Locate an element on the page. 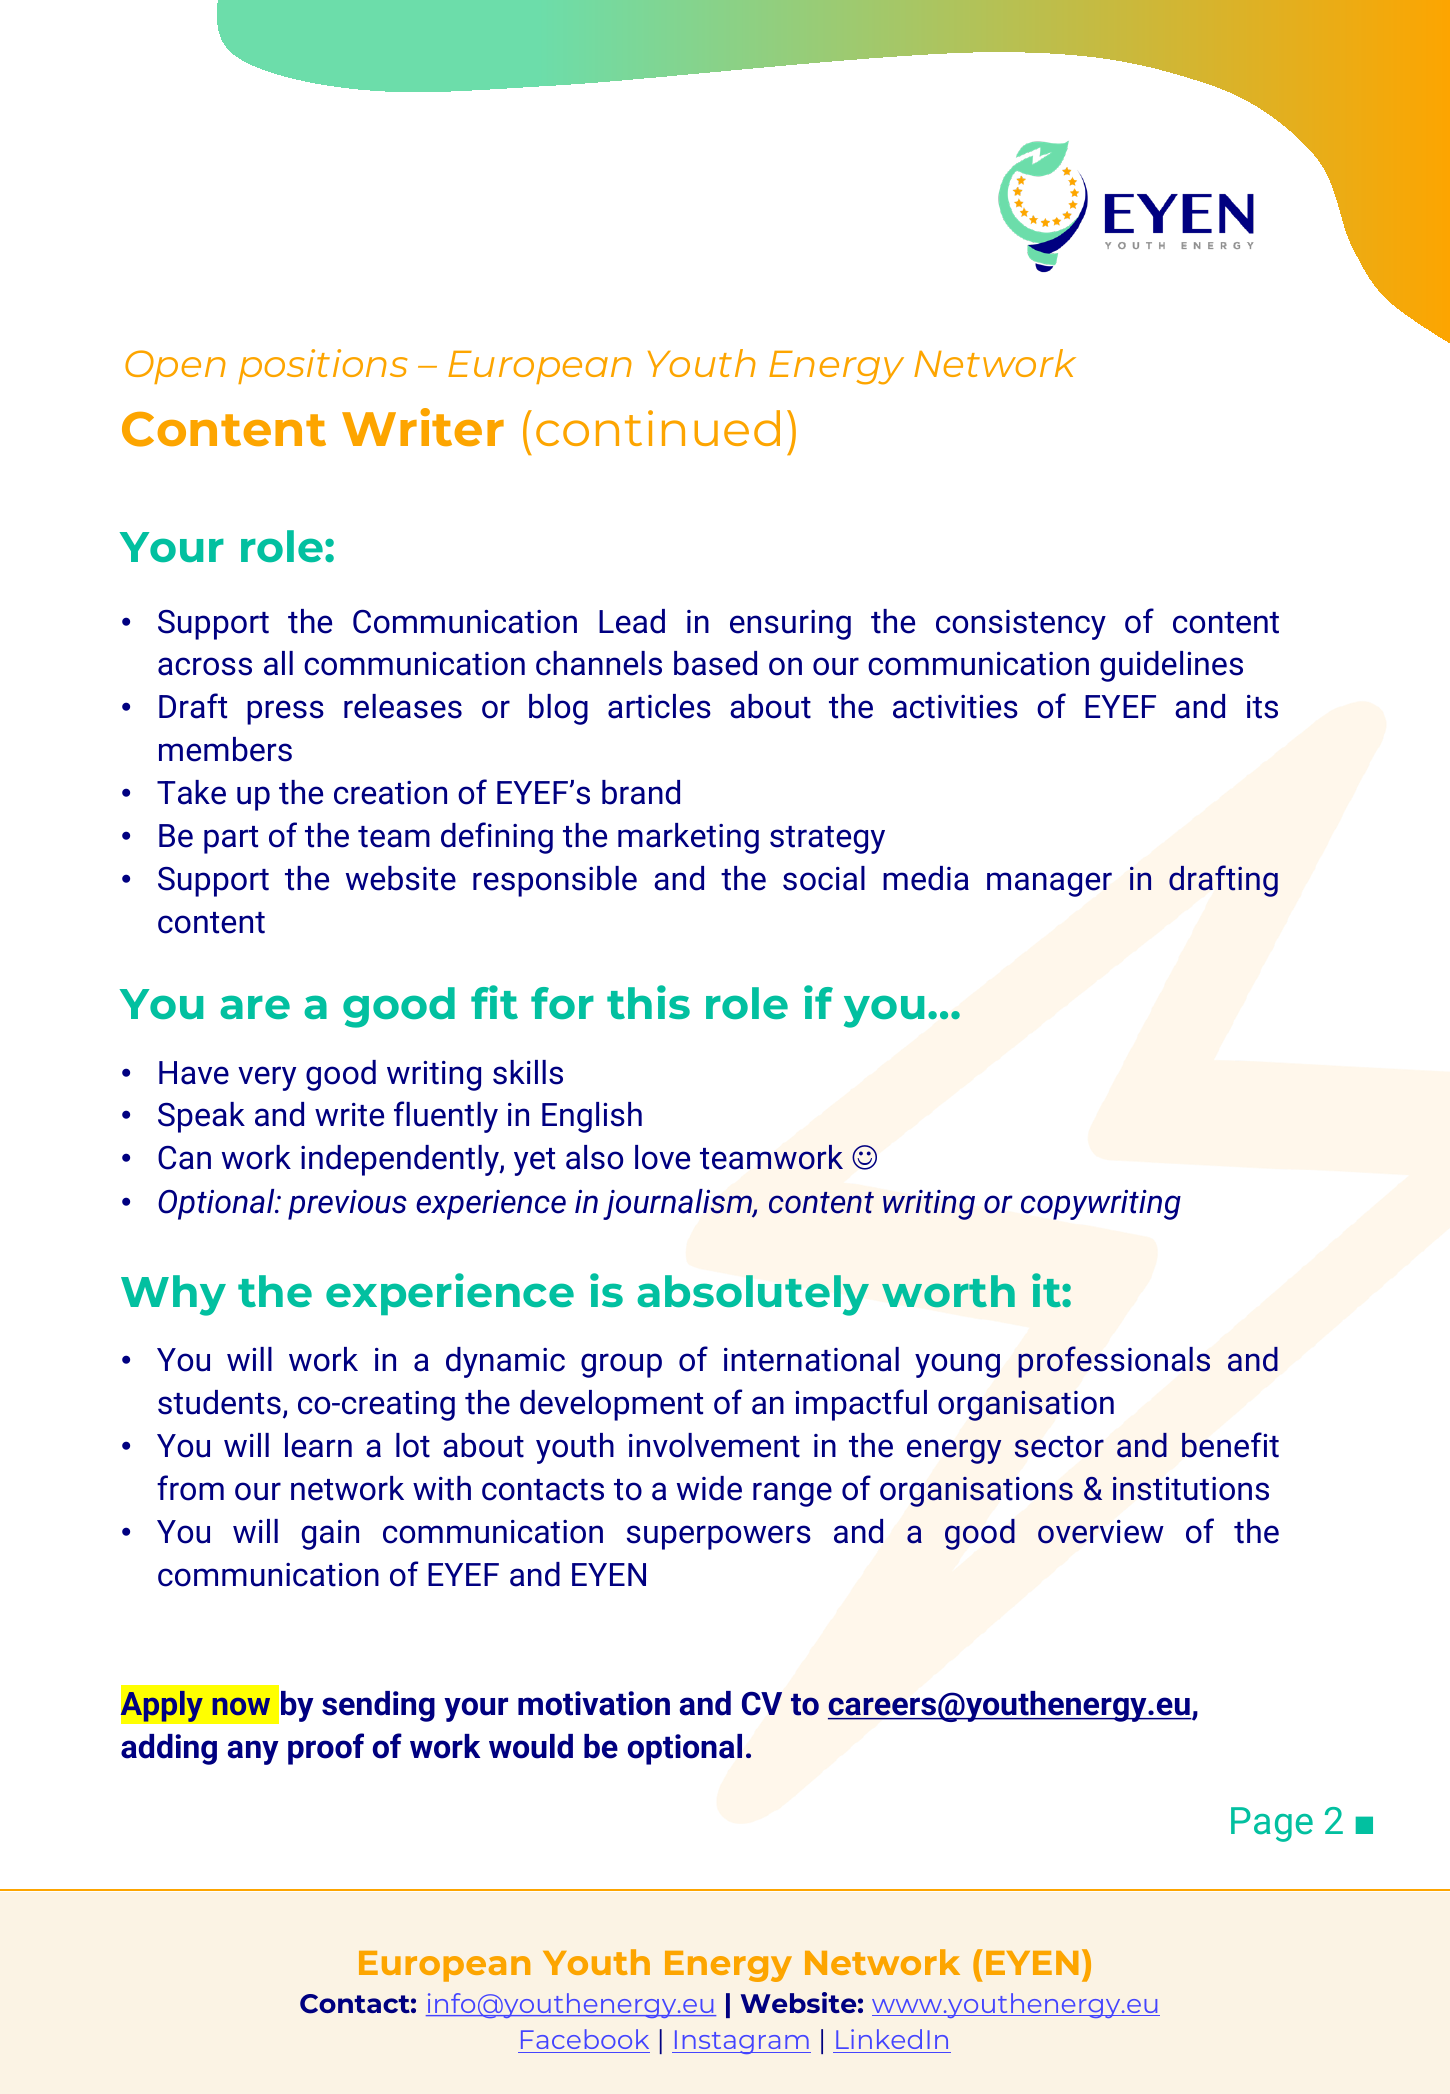 The width and height of the page is (1450, 2094). learn is located at coordinates (318, 1445).
